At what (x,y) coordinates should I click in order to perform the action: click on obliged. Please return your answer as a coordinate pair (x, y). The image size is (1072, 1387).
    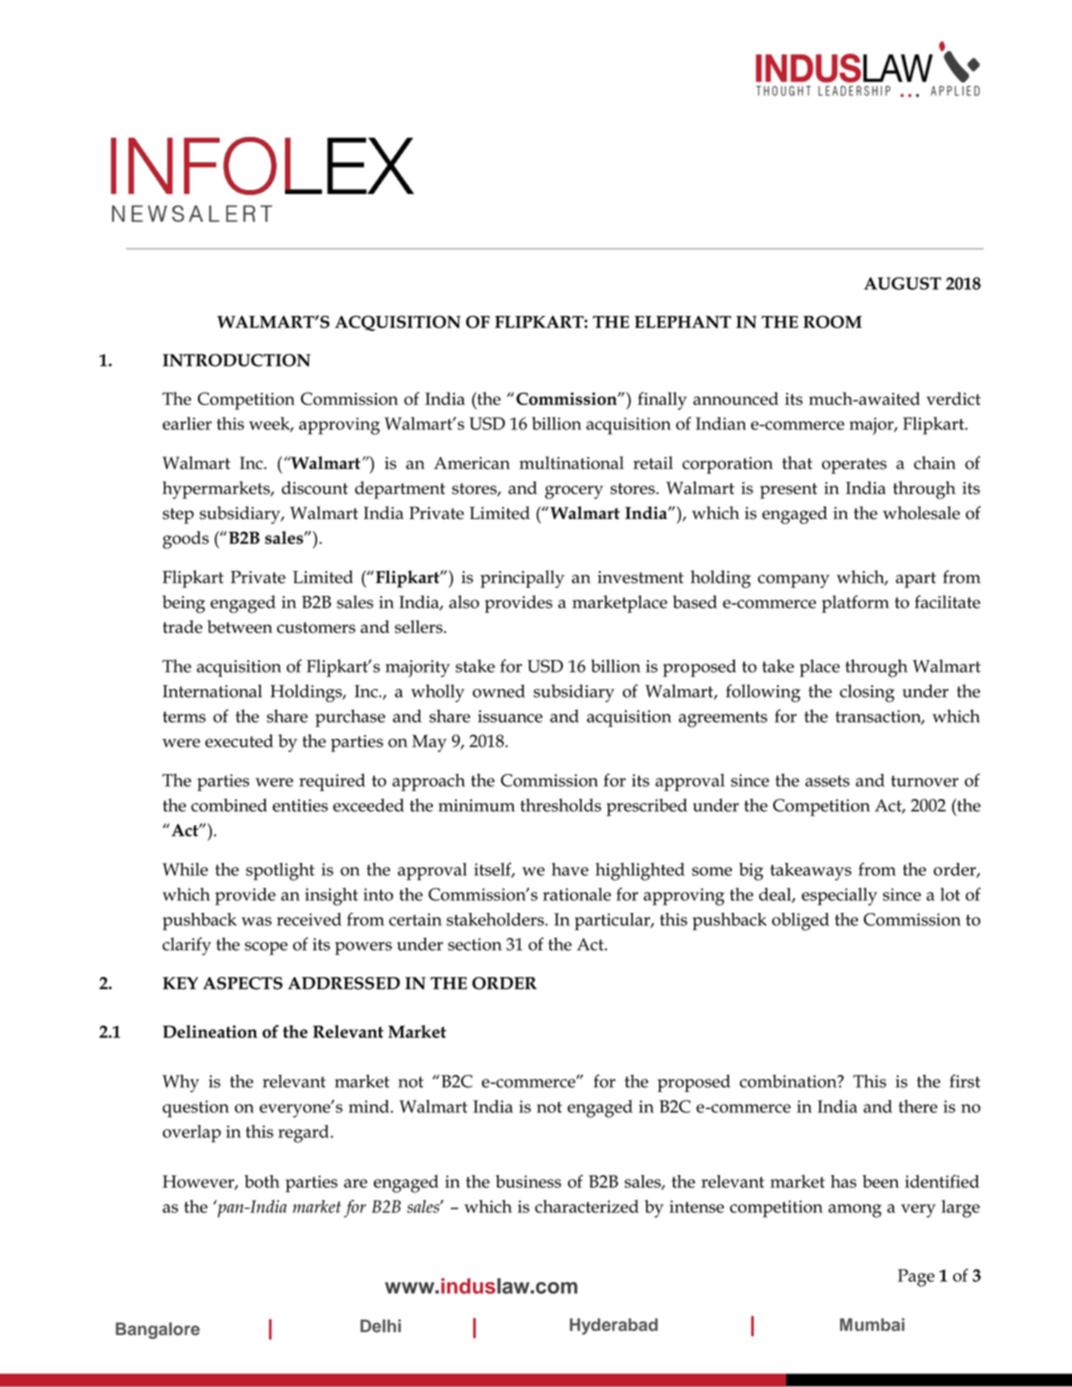
    Looking at the image, I should click on (800, 922).
